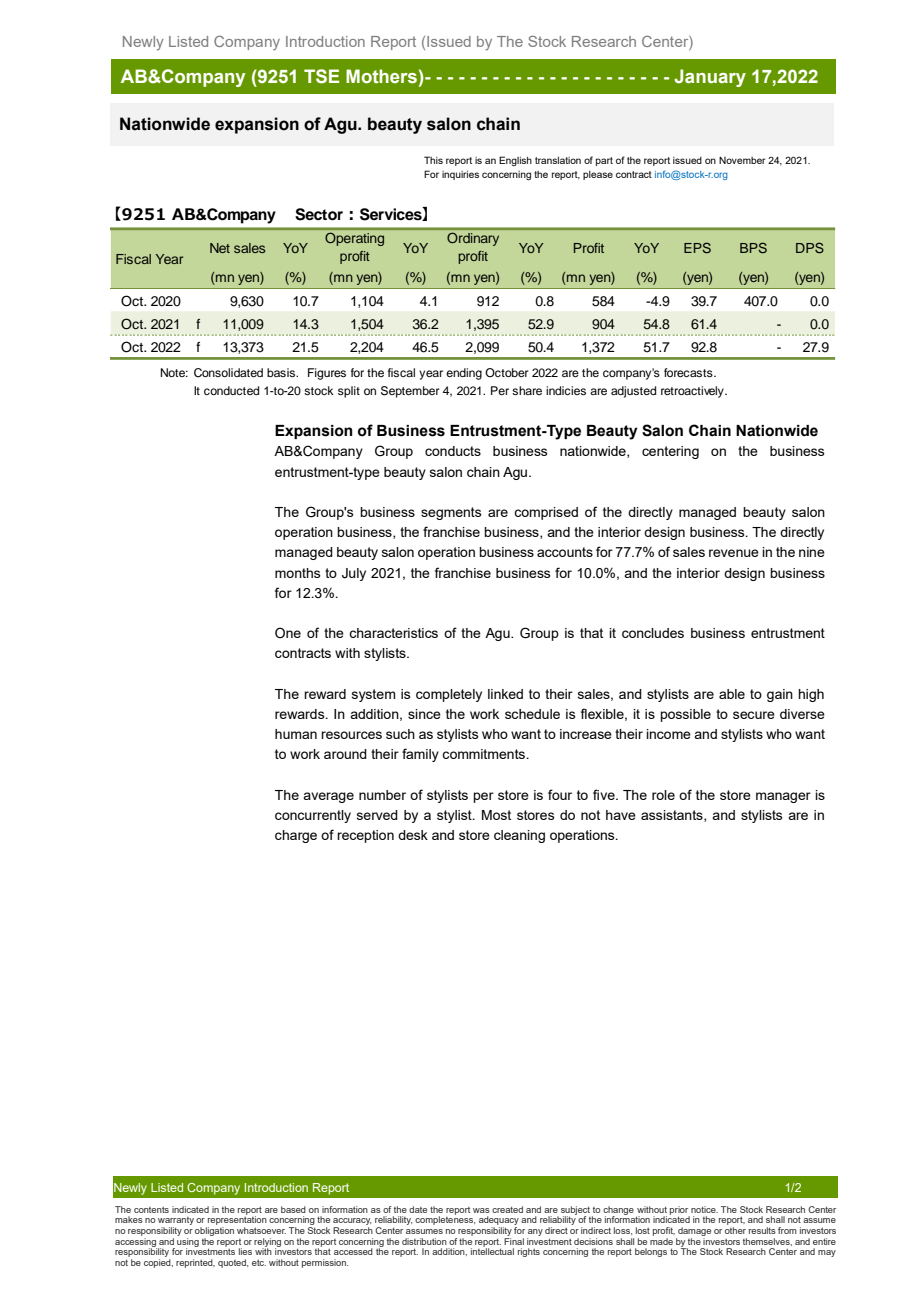 The width and height of the image is (924, 1308). What do you see at coordinates (710, 78) in the image?
I see `January` at bounding box center [710, 78].
